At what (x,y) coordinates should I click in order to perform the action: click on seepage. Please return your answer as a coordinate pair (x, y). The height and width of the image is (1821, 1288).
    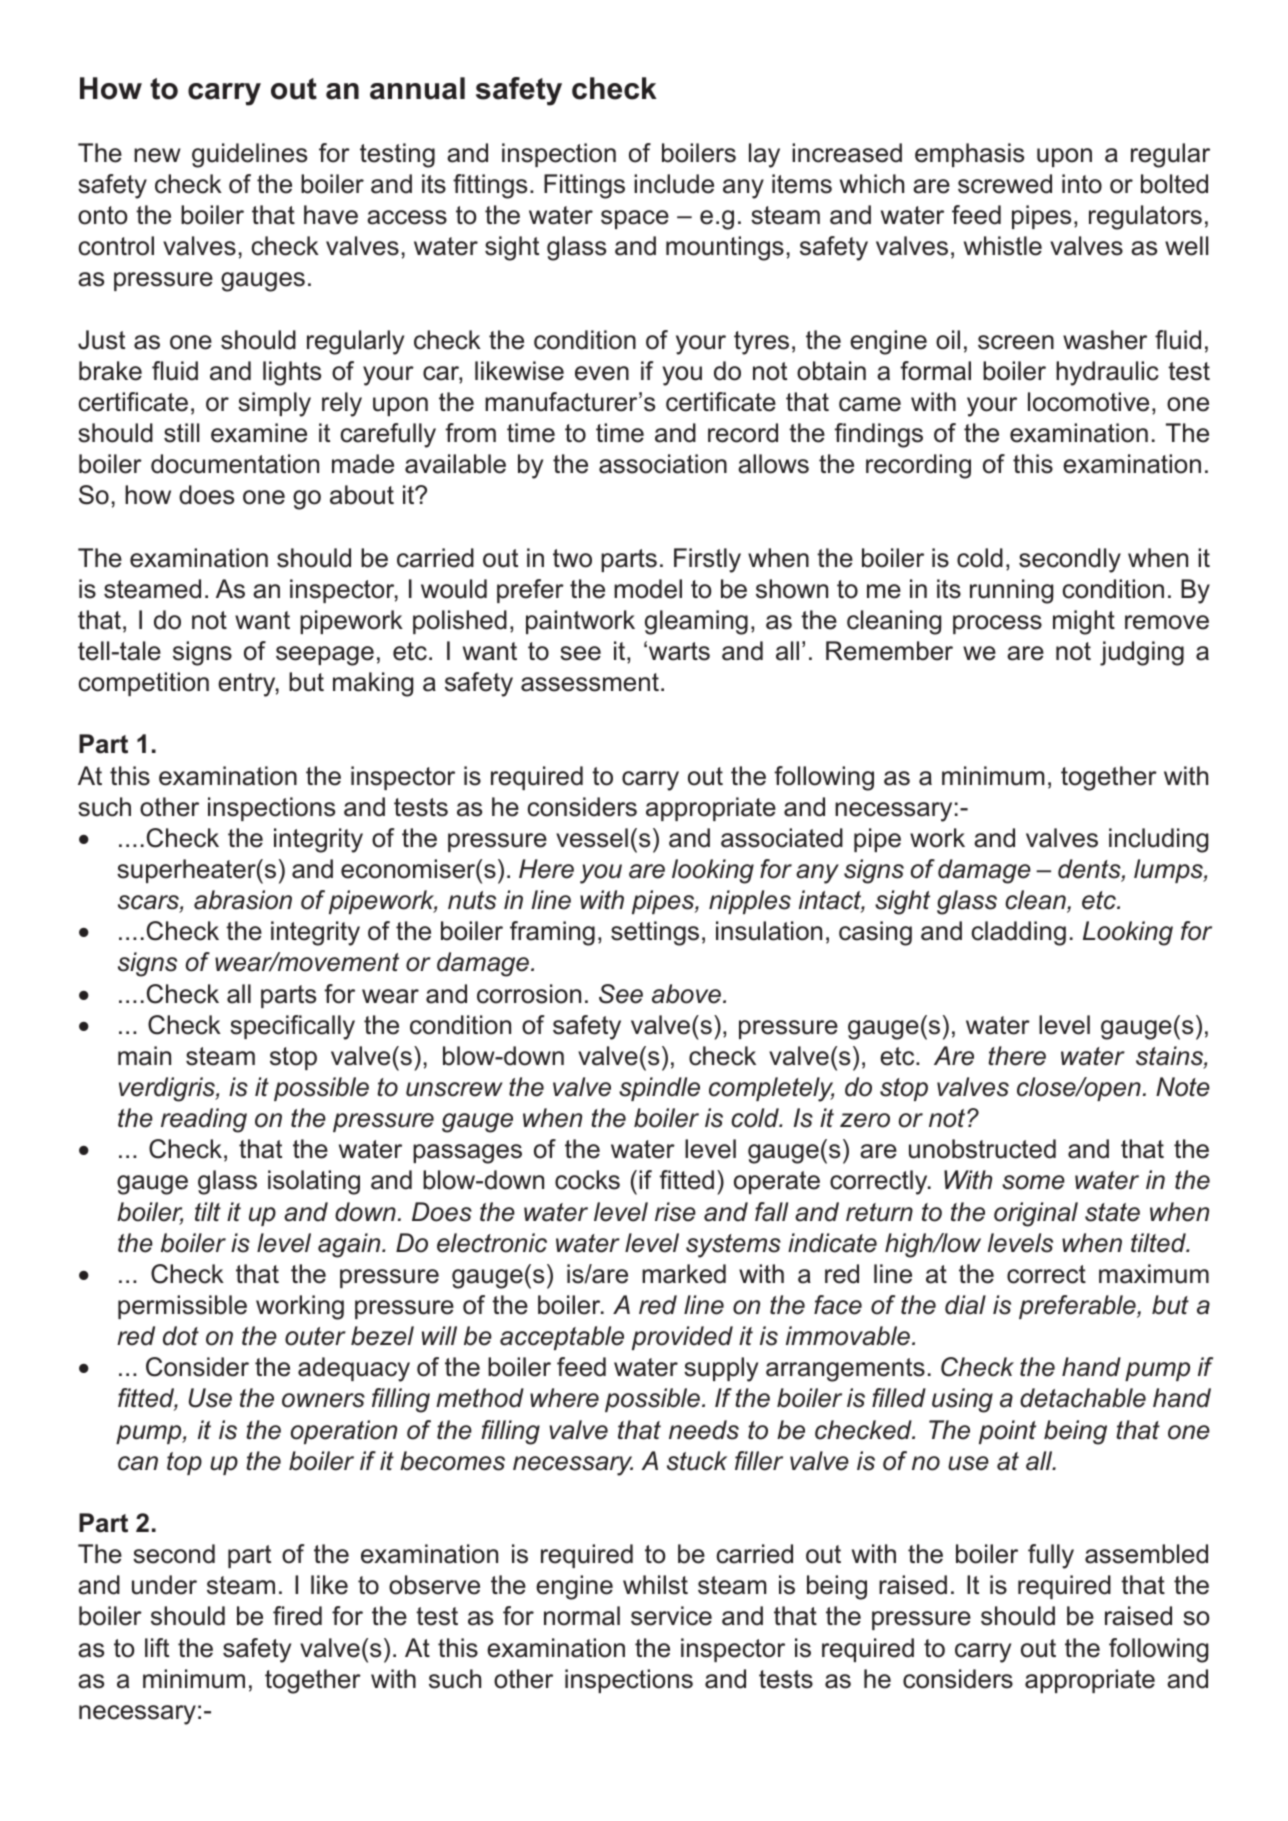
    Looking at the image, I should click on (325, 656).
